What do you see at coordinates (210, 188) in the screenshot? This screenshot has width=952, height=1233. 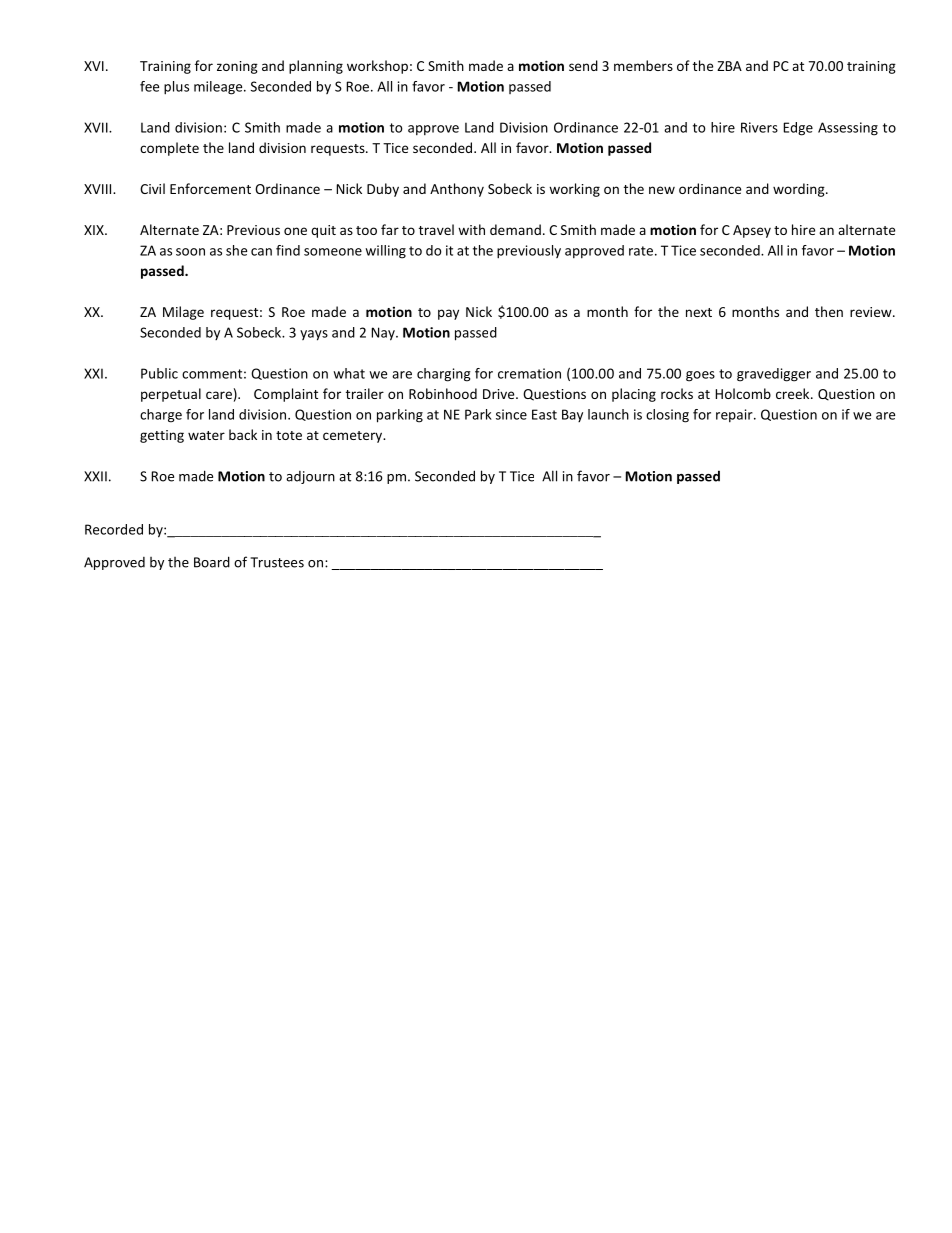 I see `Enforcement` at bounding box center [210, 188].
